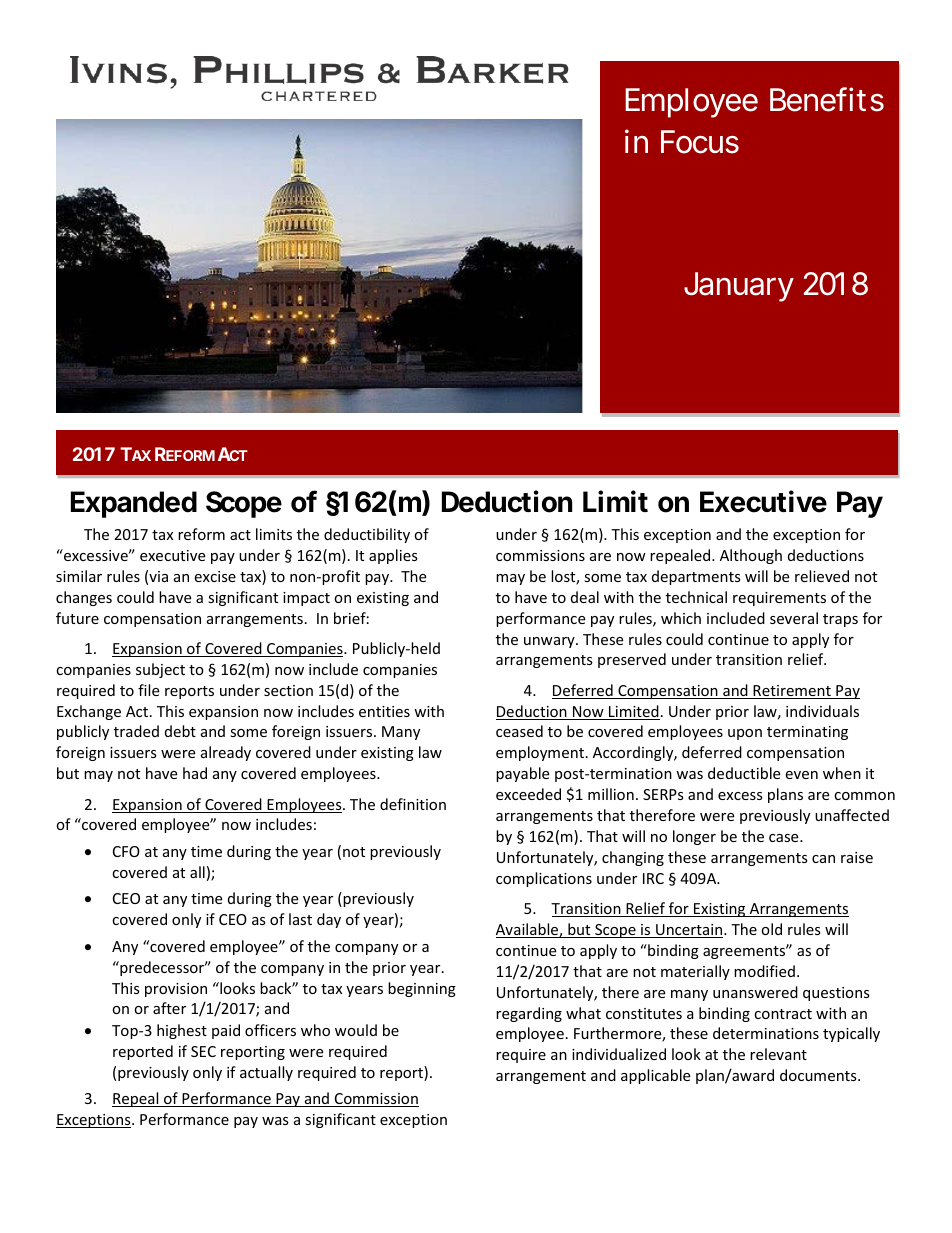 This screenshot has width=952, height=1233. What do you see at coordinates (529, 1014) in the screenshot?
I see `regarding` at bounding box center [529, 1014].
